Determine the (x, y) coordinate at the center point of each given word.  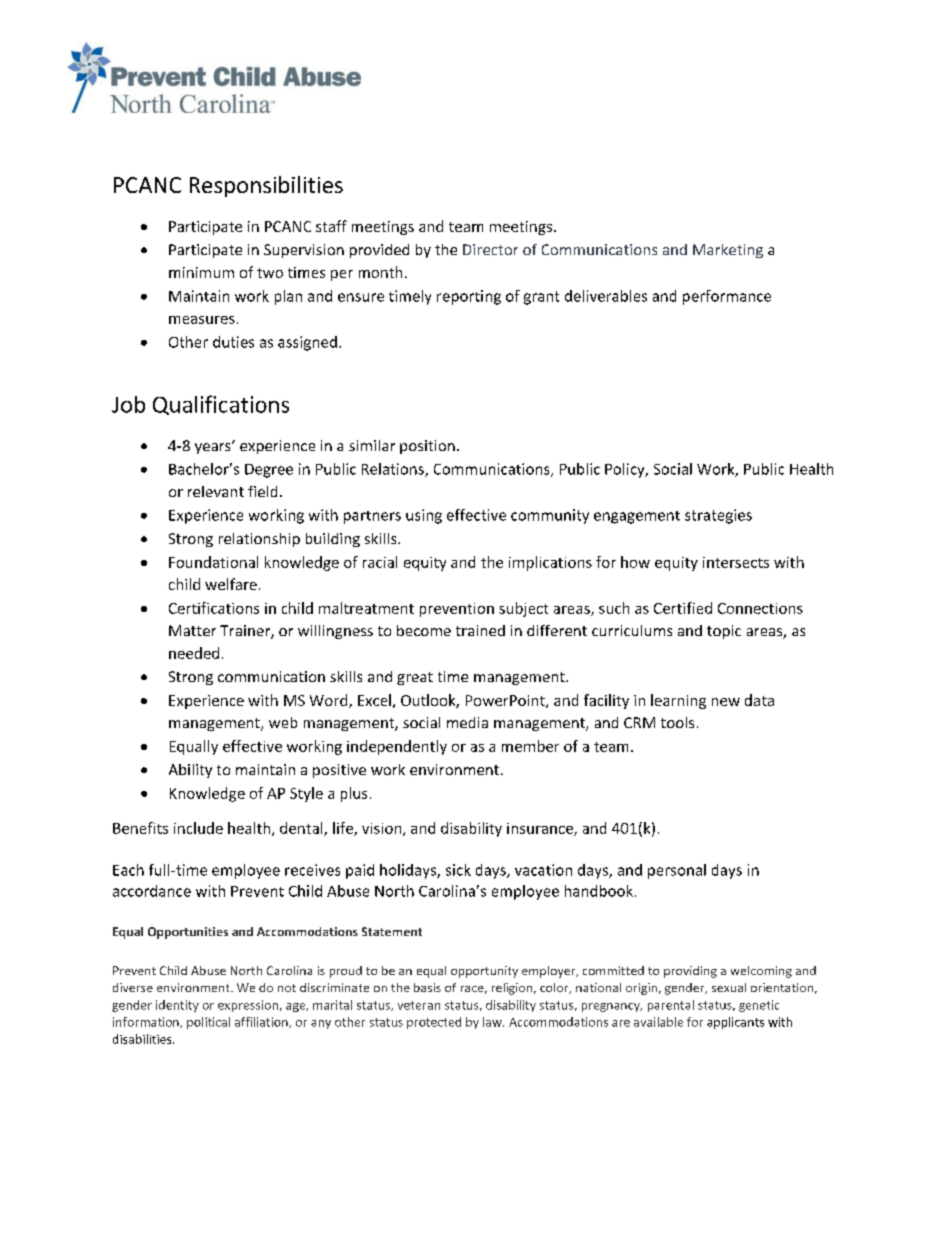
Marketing (728, 251)
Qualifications (221, 405)
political (208, 1023)
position (427, 447)
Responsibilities (266, 186)
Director (490, 249)
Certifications (214, 608)
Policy (626, 470)
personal (677, 871)
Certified (683, 608)
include (198, 828)
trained (480, 630)
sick (458, 870)
